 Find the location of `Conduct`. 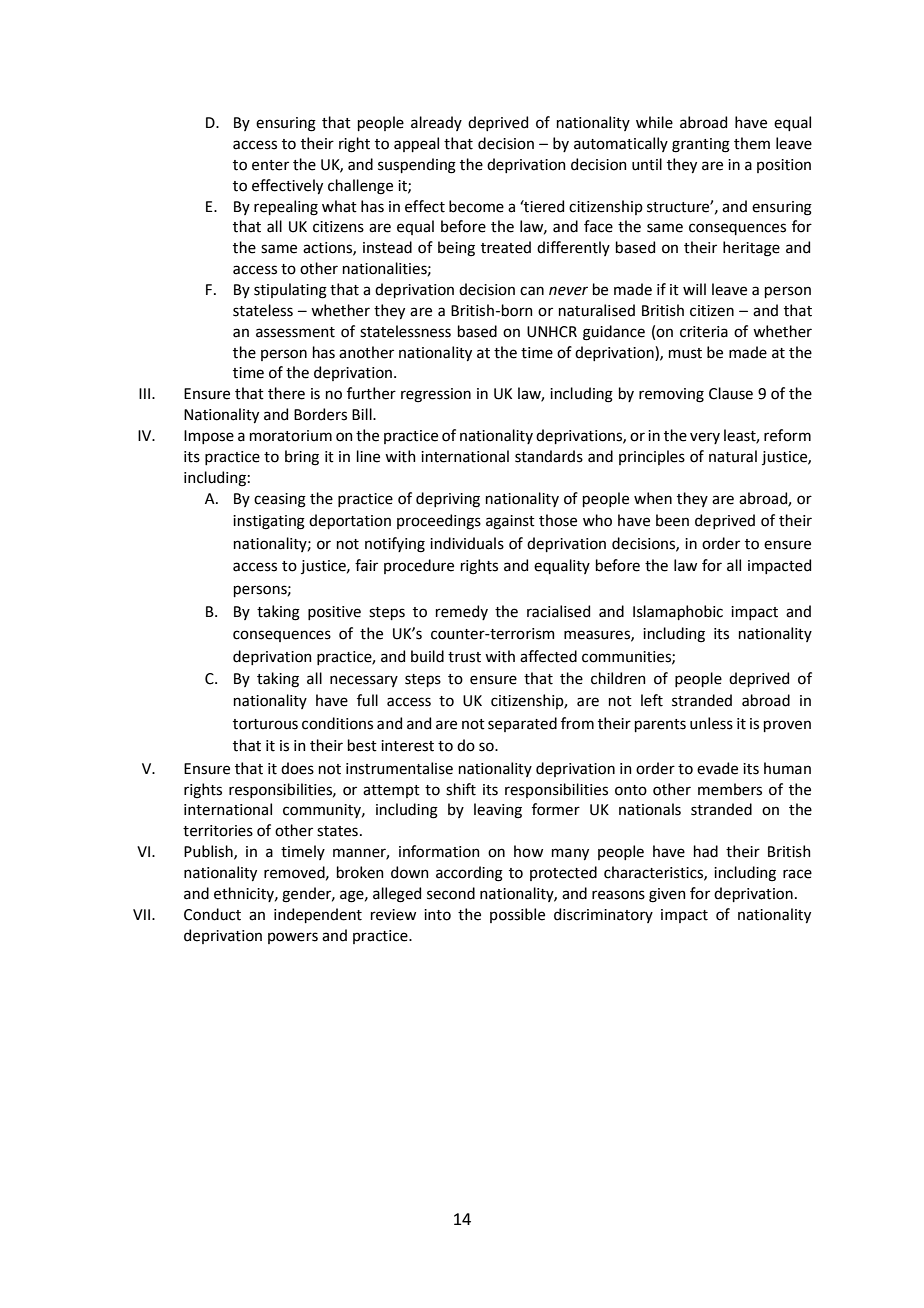

Conduct is located at coordinates (212, 914).
